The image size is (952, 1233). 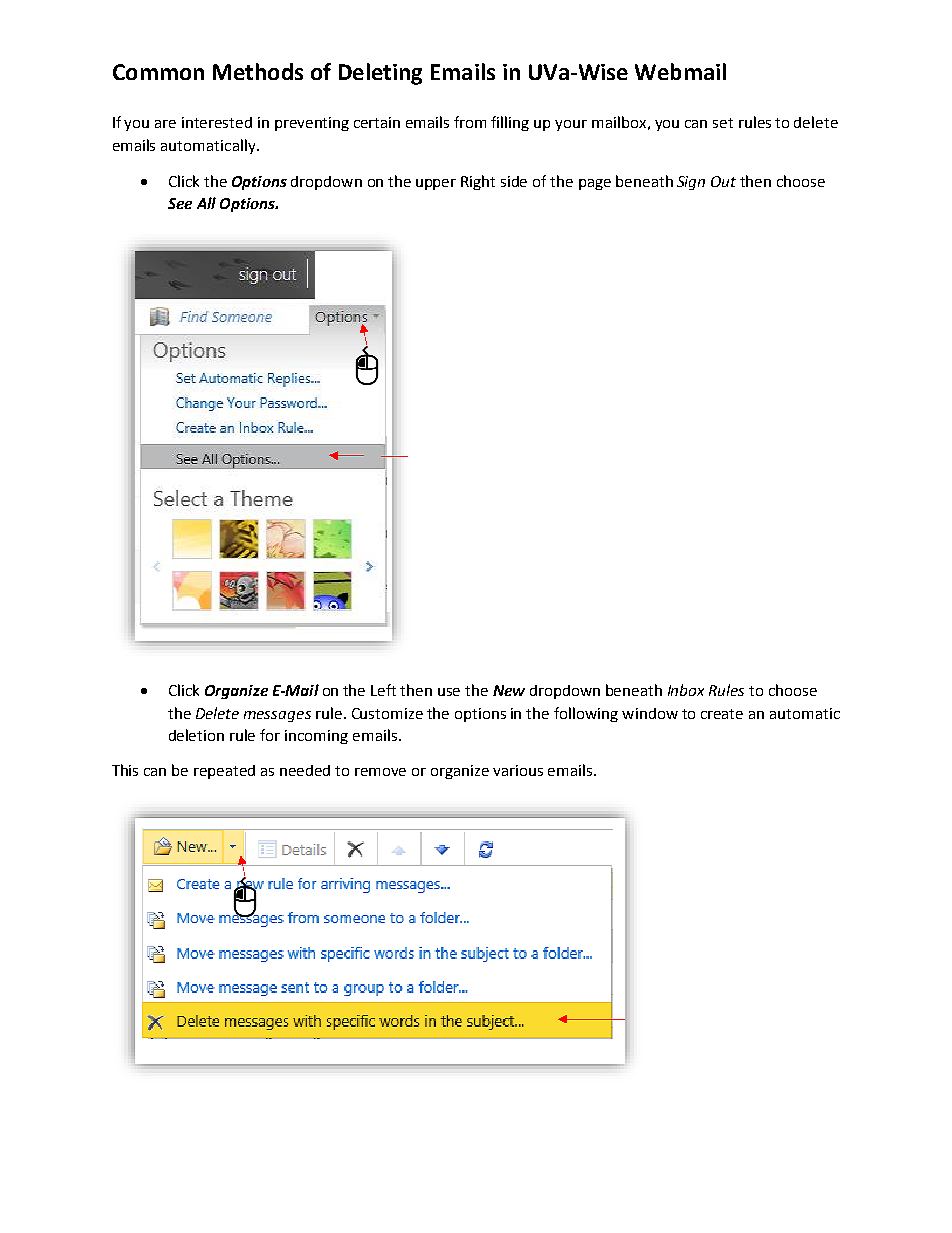 What do you see at coordinates (686, 690) in the page?
I see `Inbox` at bounding box center [686, 690].
